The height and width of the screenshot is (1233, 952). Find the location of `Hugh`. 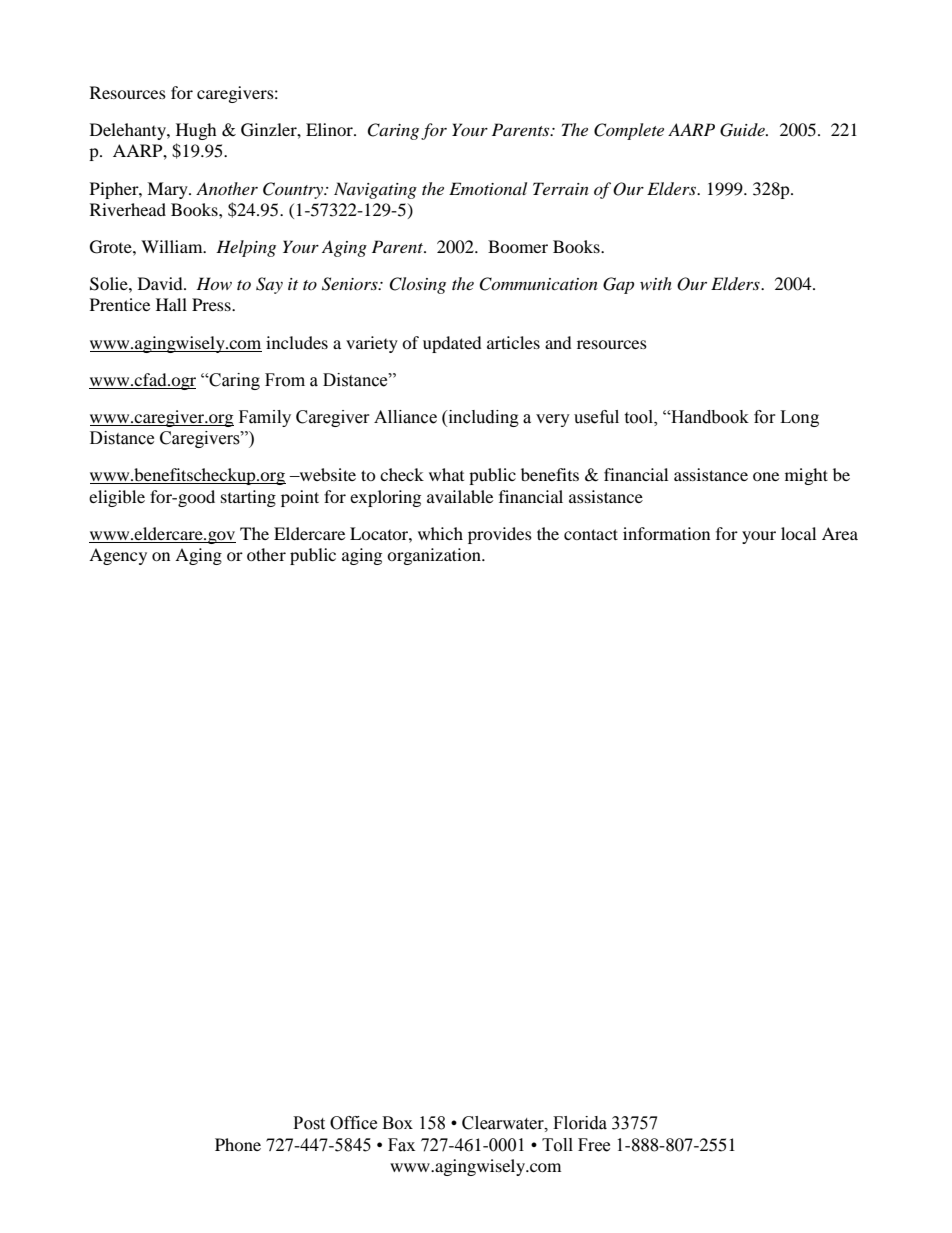

Hugh is located at coordinates (196, 131).
